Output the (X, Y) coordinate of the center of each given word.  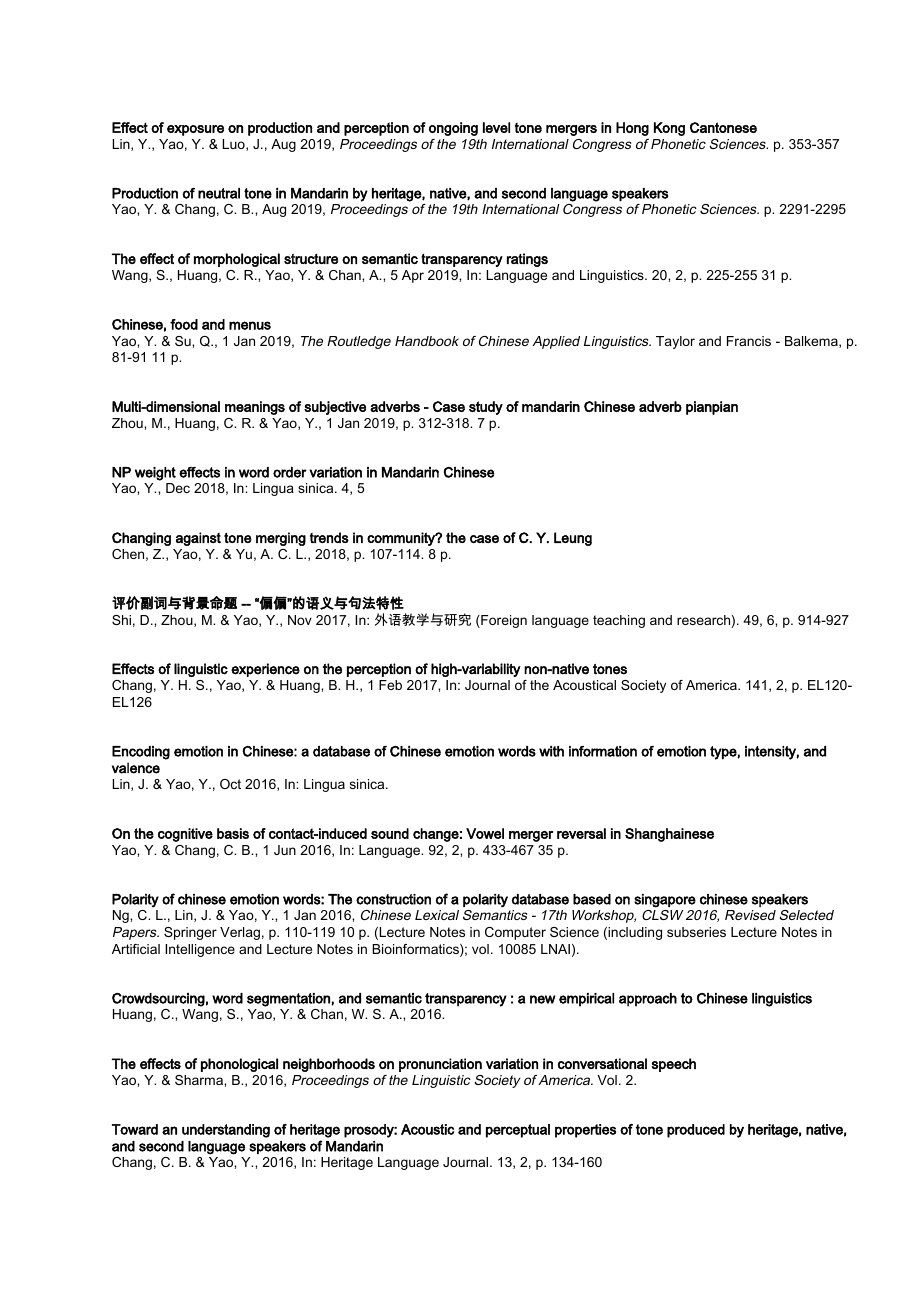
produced (696, 1131)
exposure (195, 130)
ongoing (453, 129)
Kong (669, 129)
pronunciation (440, 1065)
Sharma (200, 1080)
